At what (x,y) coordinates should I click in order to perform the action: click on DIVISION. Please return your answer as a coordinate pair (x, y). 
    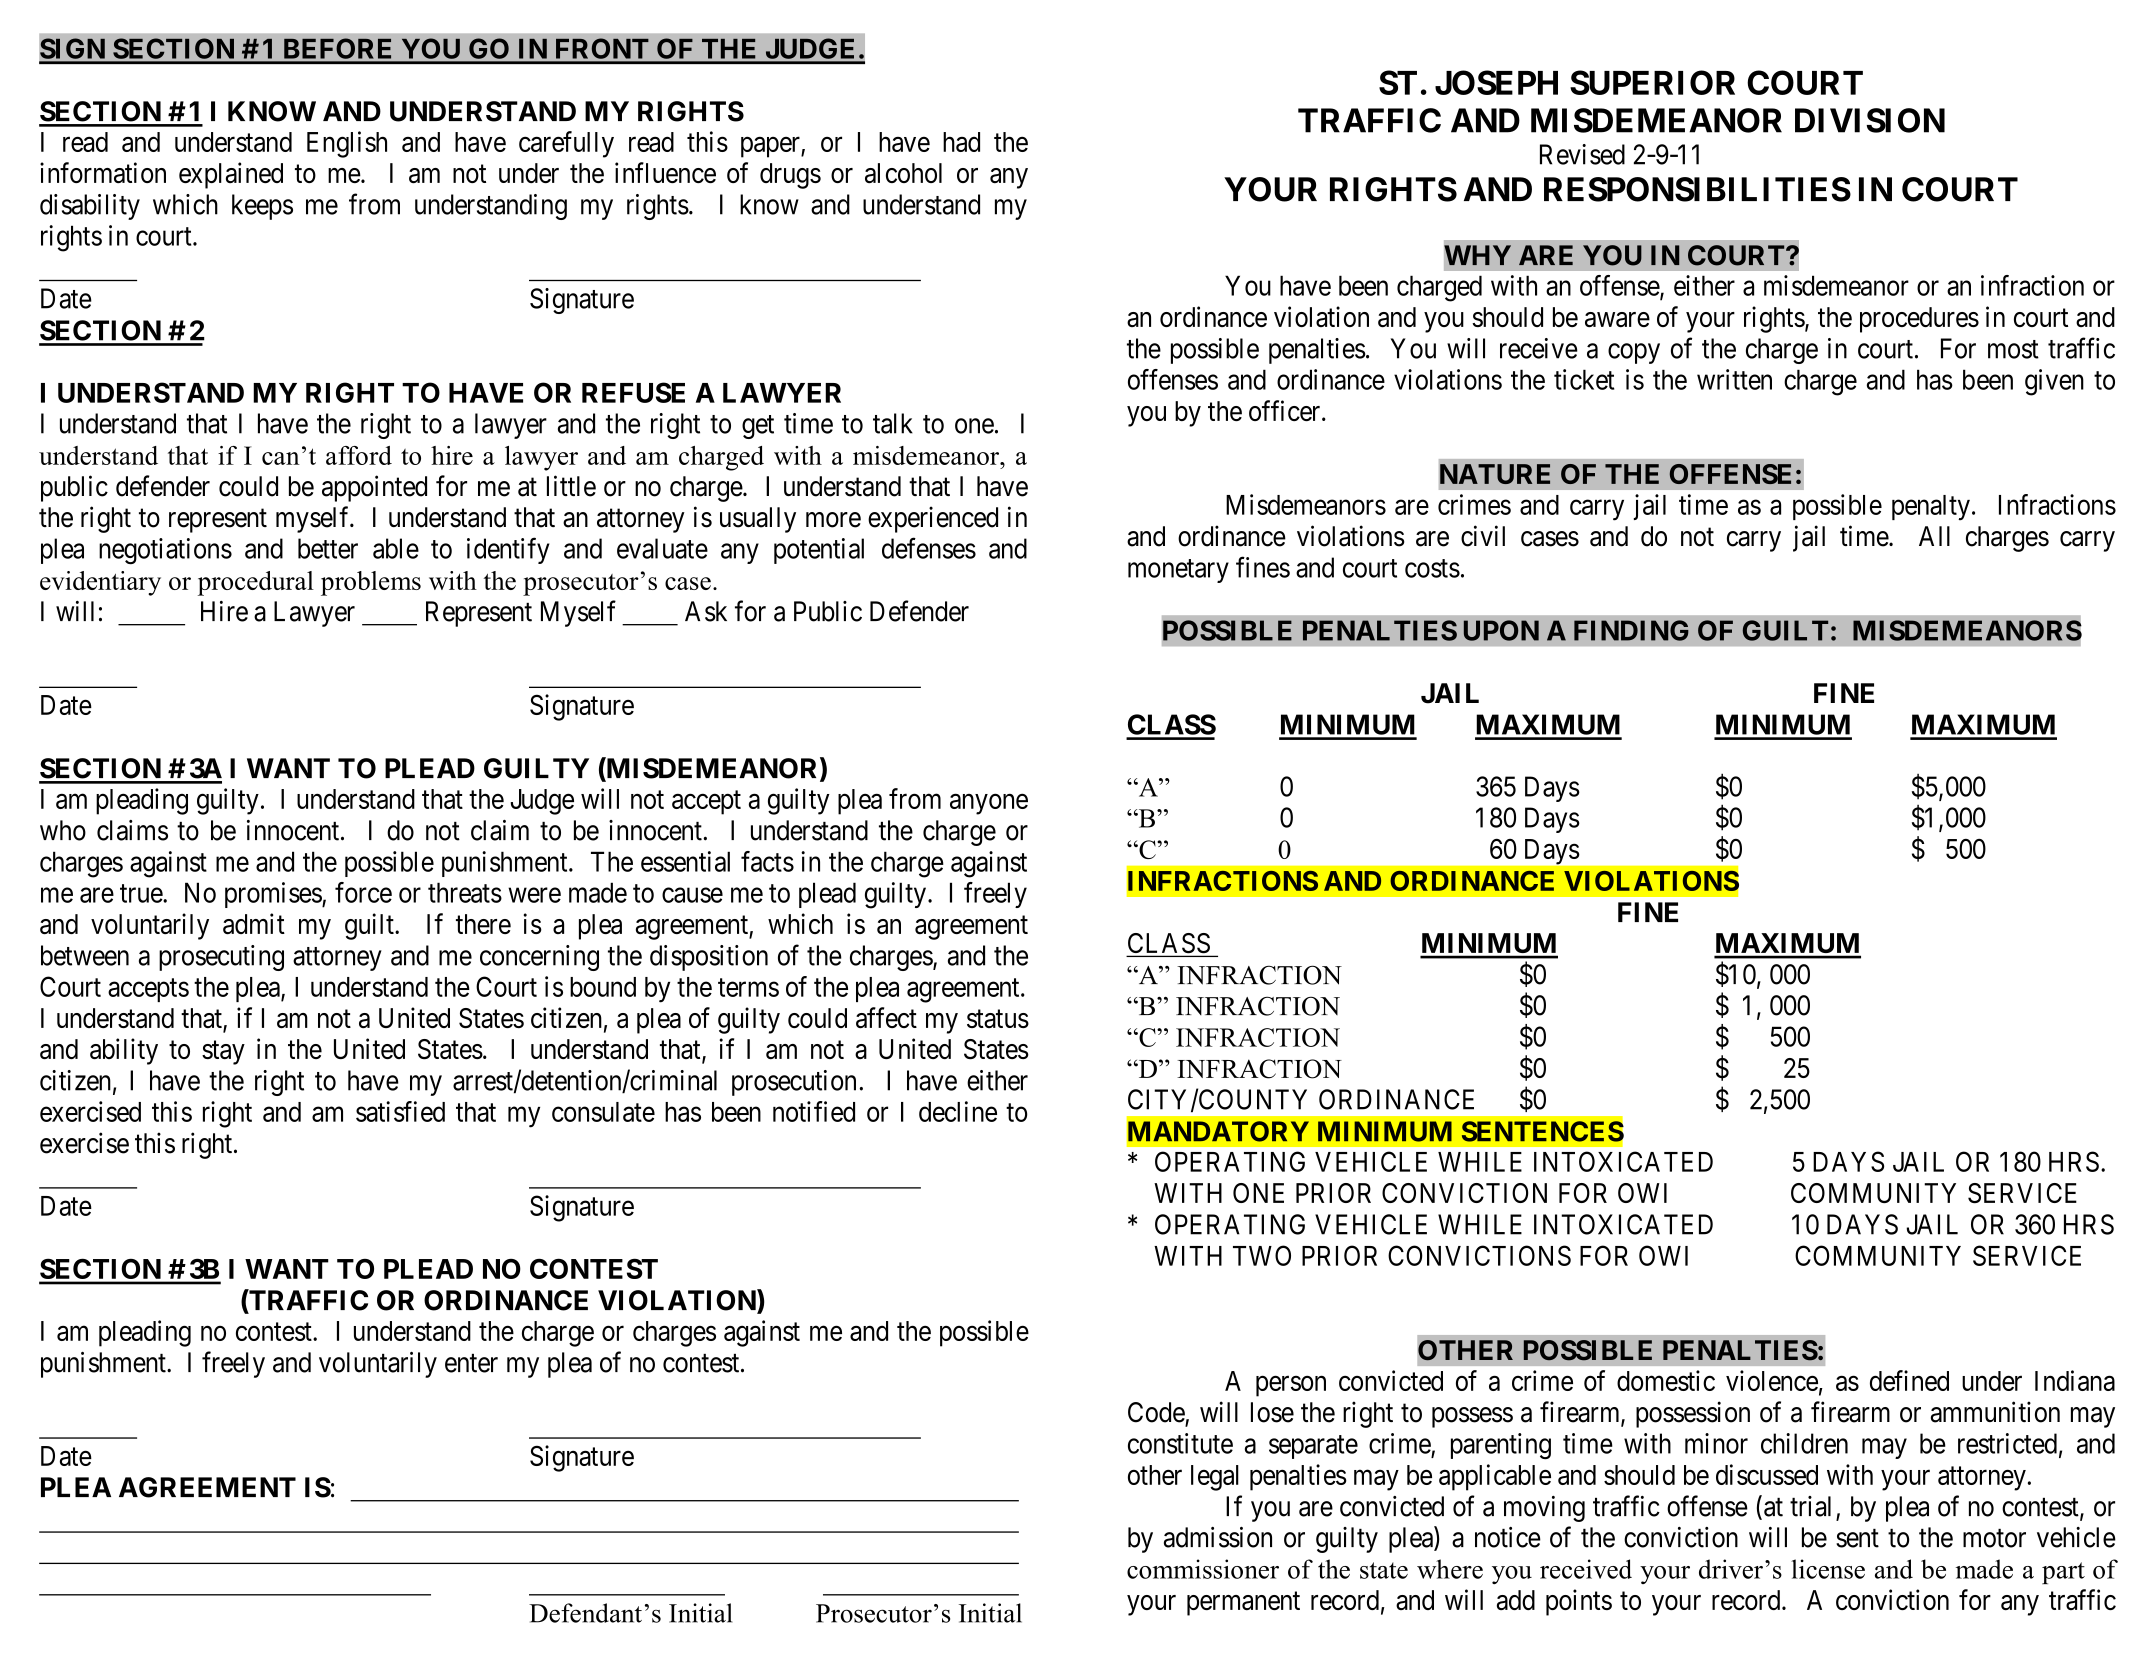
    Looking at the image, I should click on (1870, 120).
